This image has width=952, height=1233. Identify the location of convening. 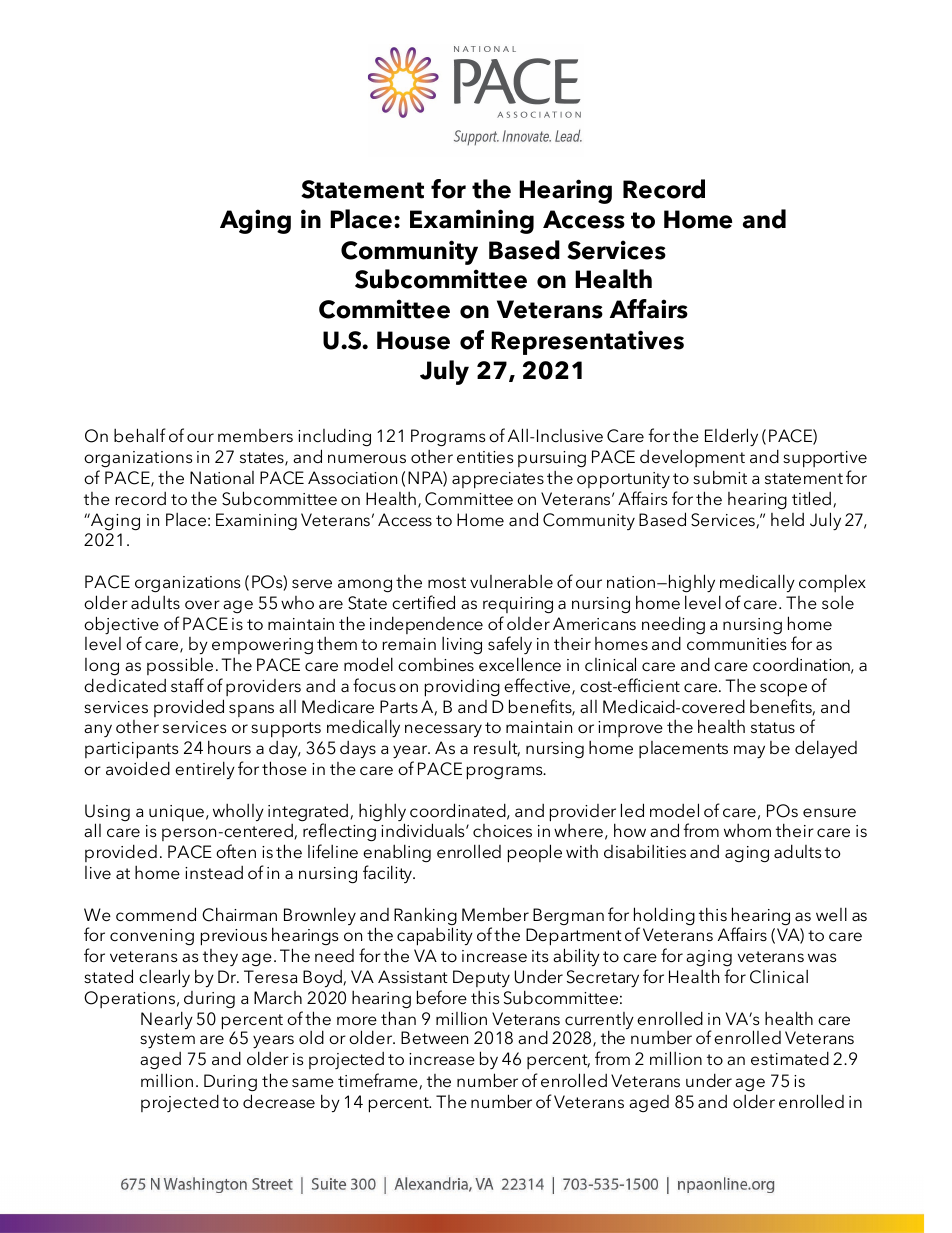
(152, 937).
